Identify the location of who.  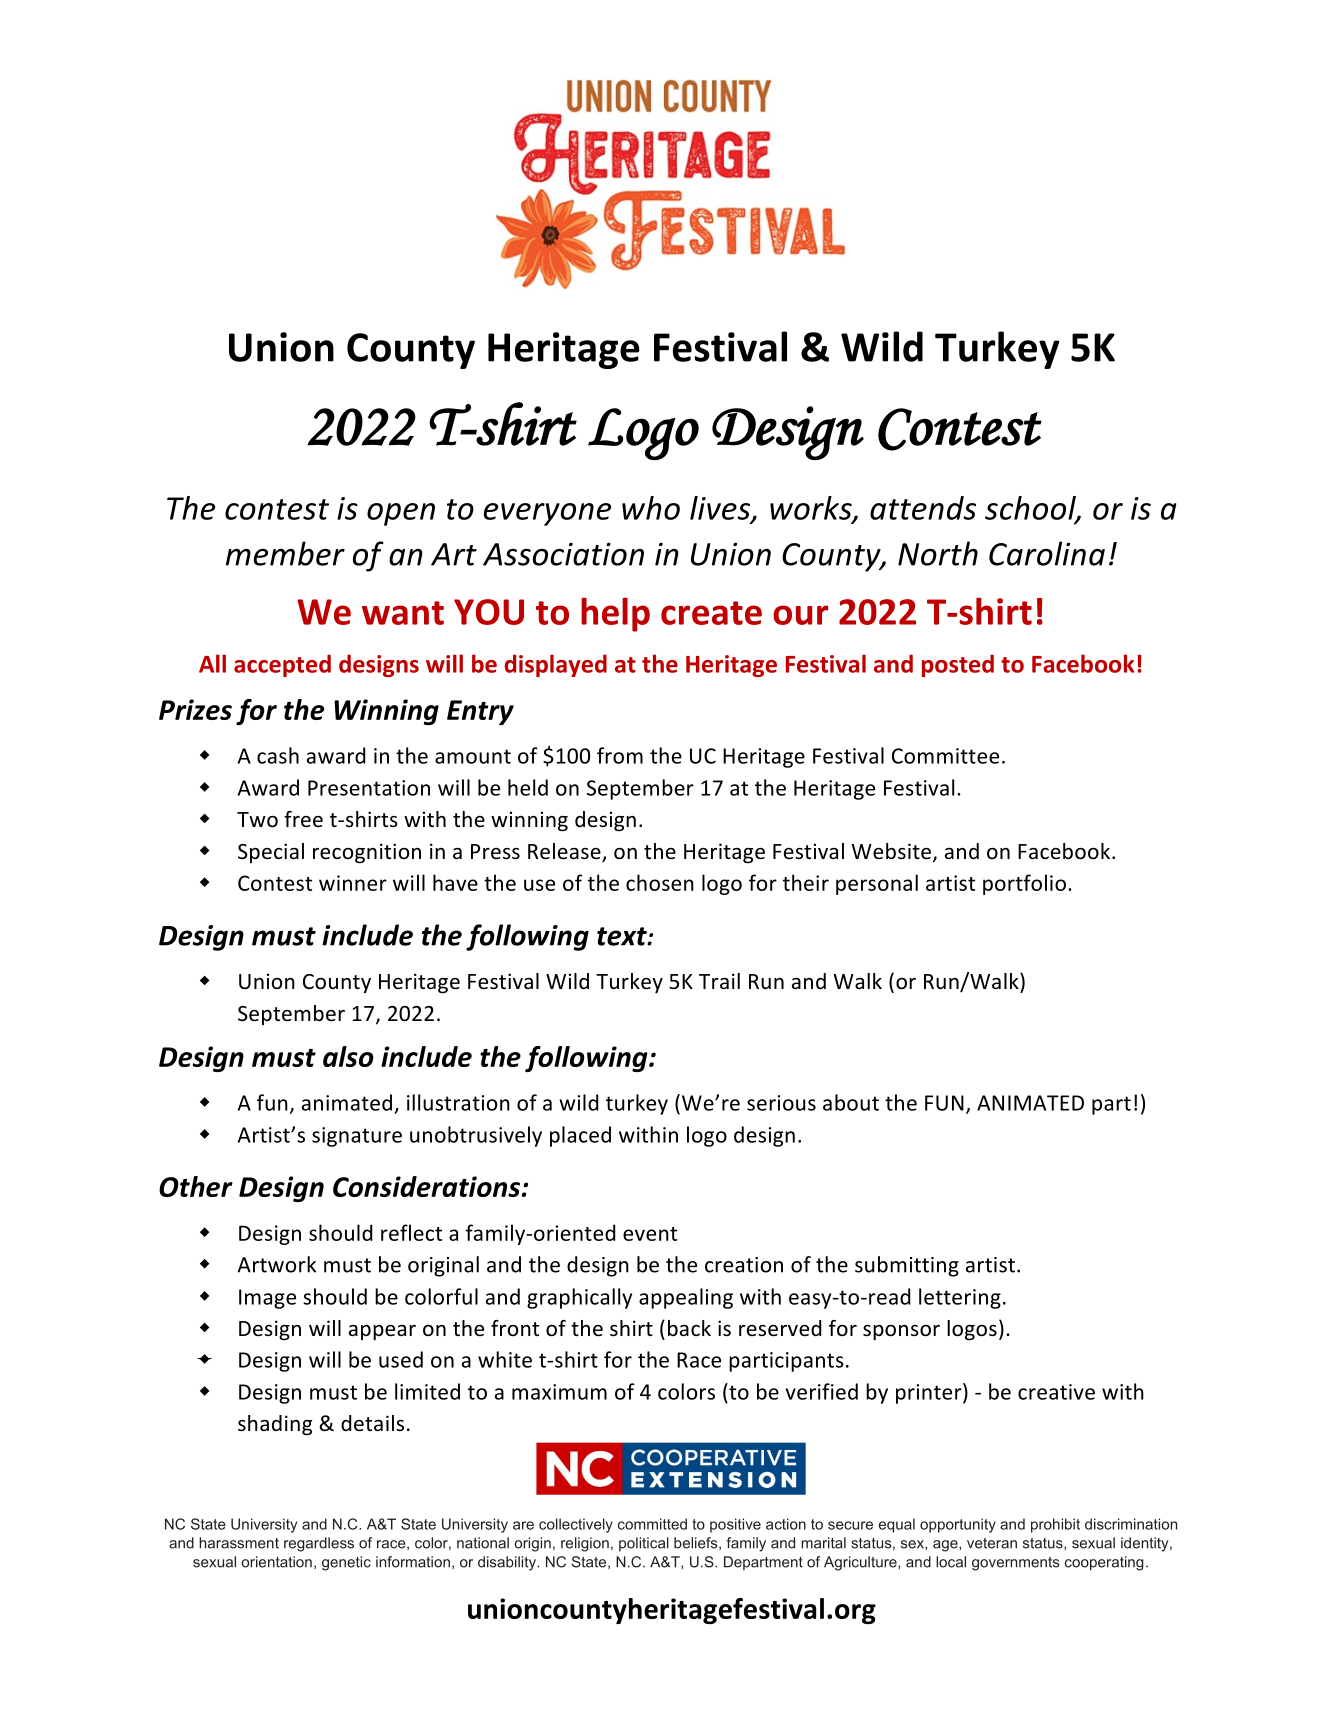
(651, 508).
